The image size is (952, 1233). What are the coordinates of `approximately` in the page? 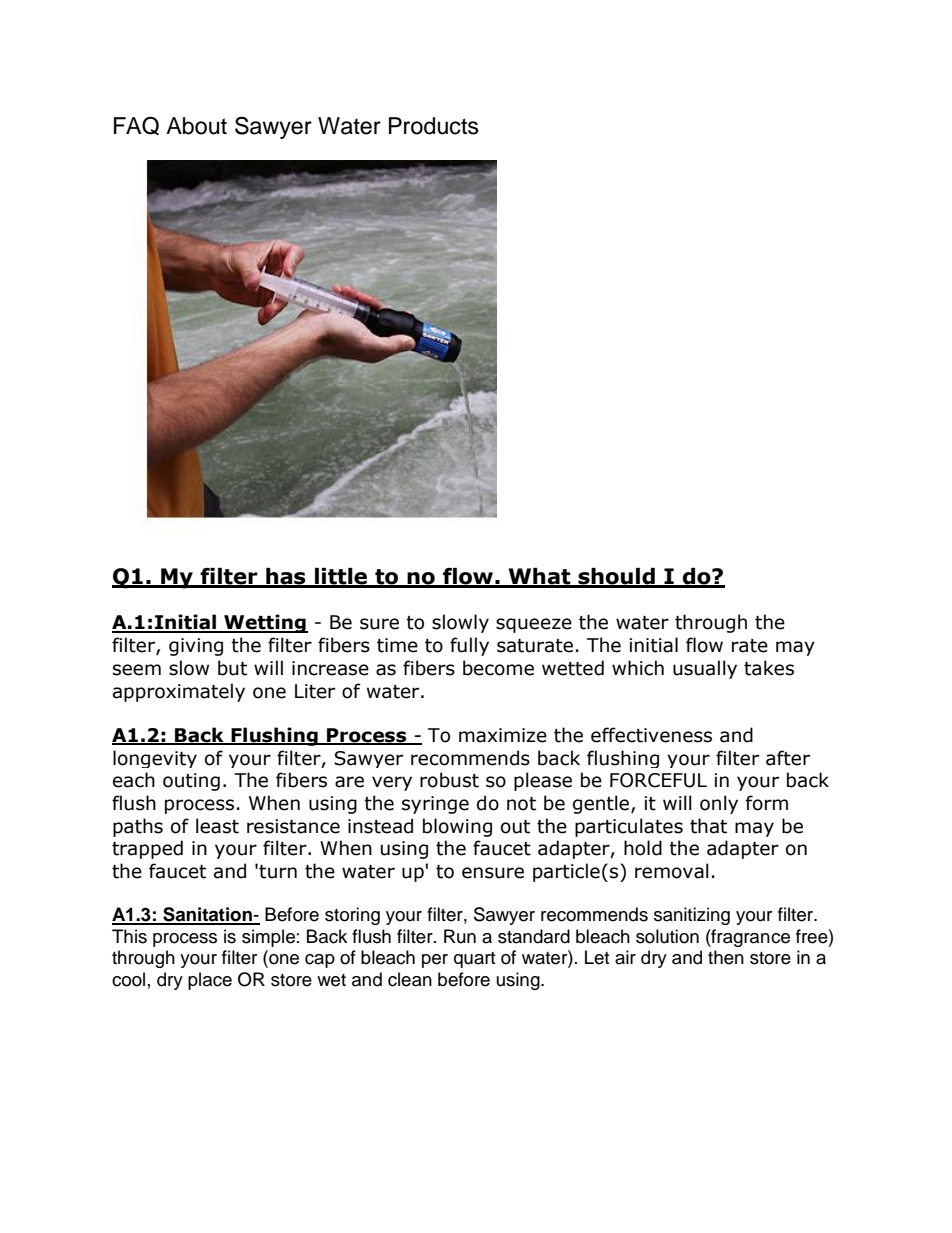 It's located at (179, 692).
